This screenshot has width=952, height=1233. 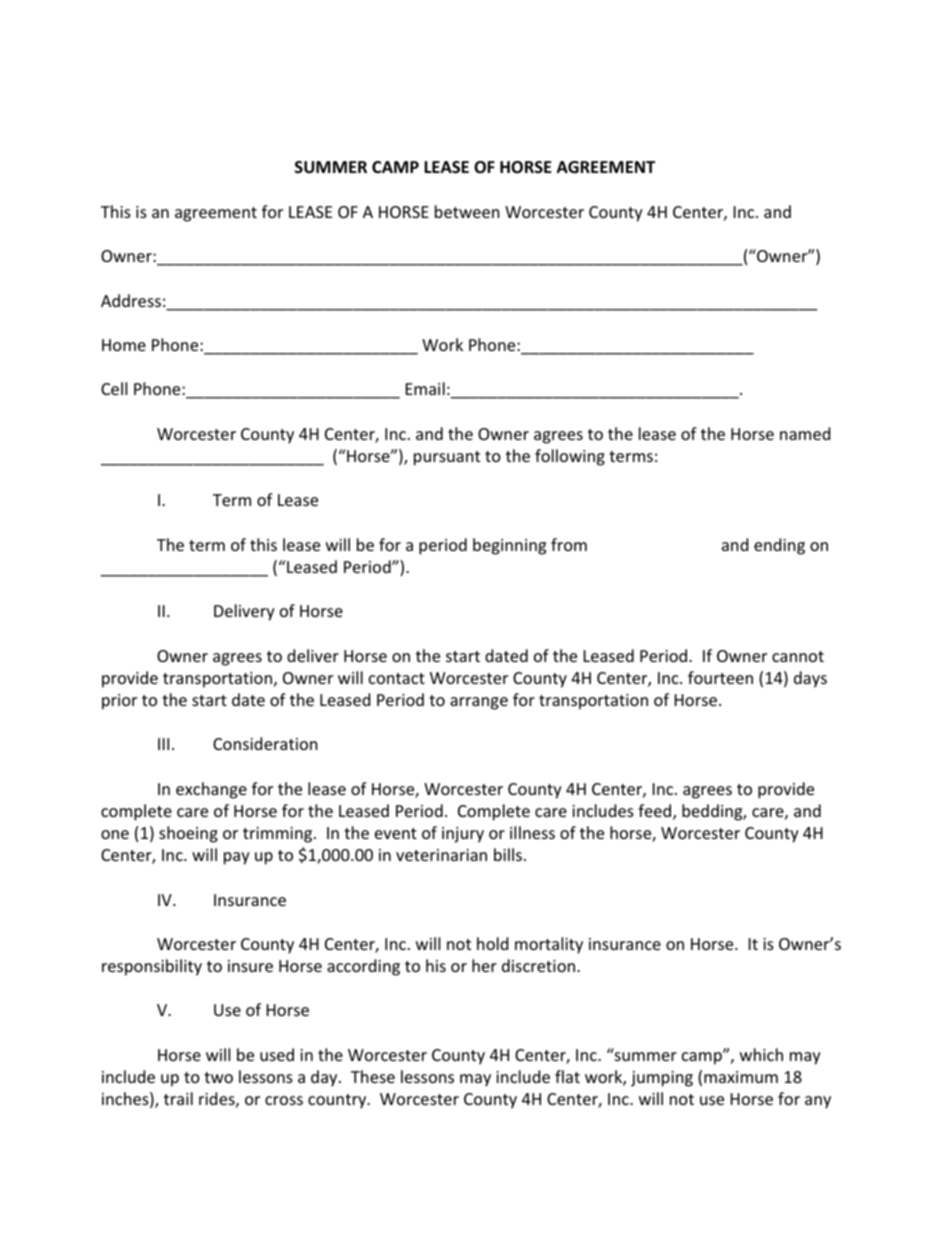 What do you see at coordinates (211, 790) in the screenshot?
I see `exchange` at bounding box center [211, 790].
